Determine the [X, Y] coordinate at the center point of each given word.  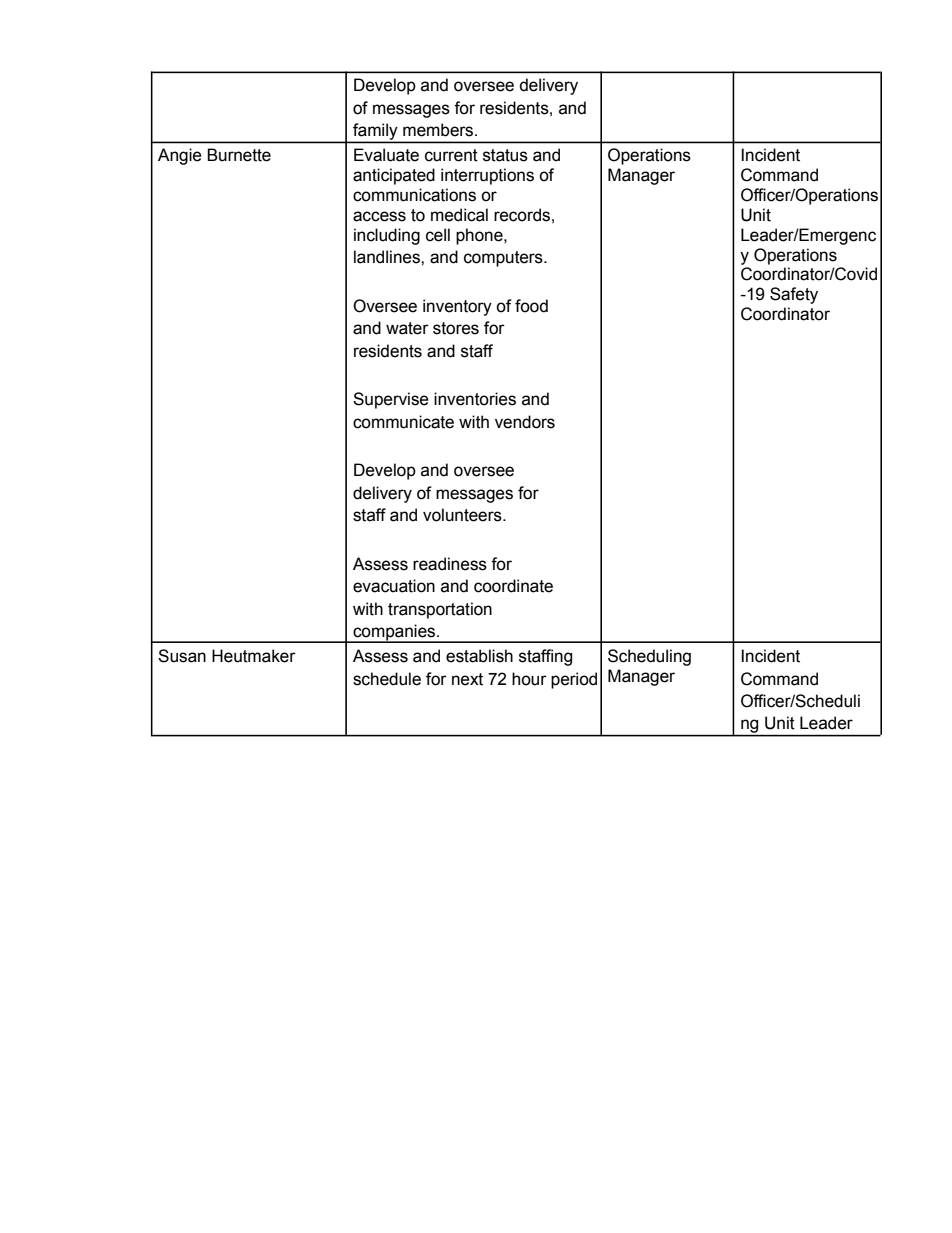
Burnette [239, 155]
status [505, 155]
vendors [525, 422]
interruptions [487, 176]
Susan [182, 656]
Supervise [391, 400]
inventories [475, 399]
